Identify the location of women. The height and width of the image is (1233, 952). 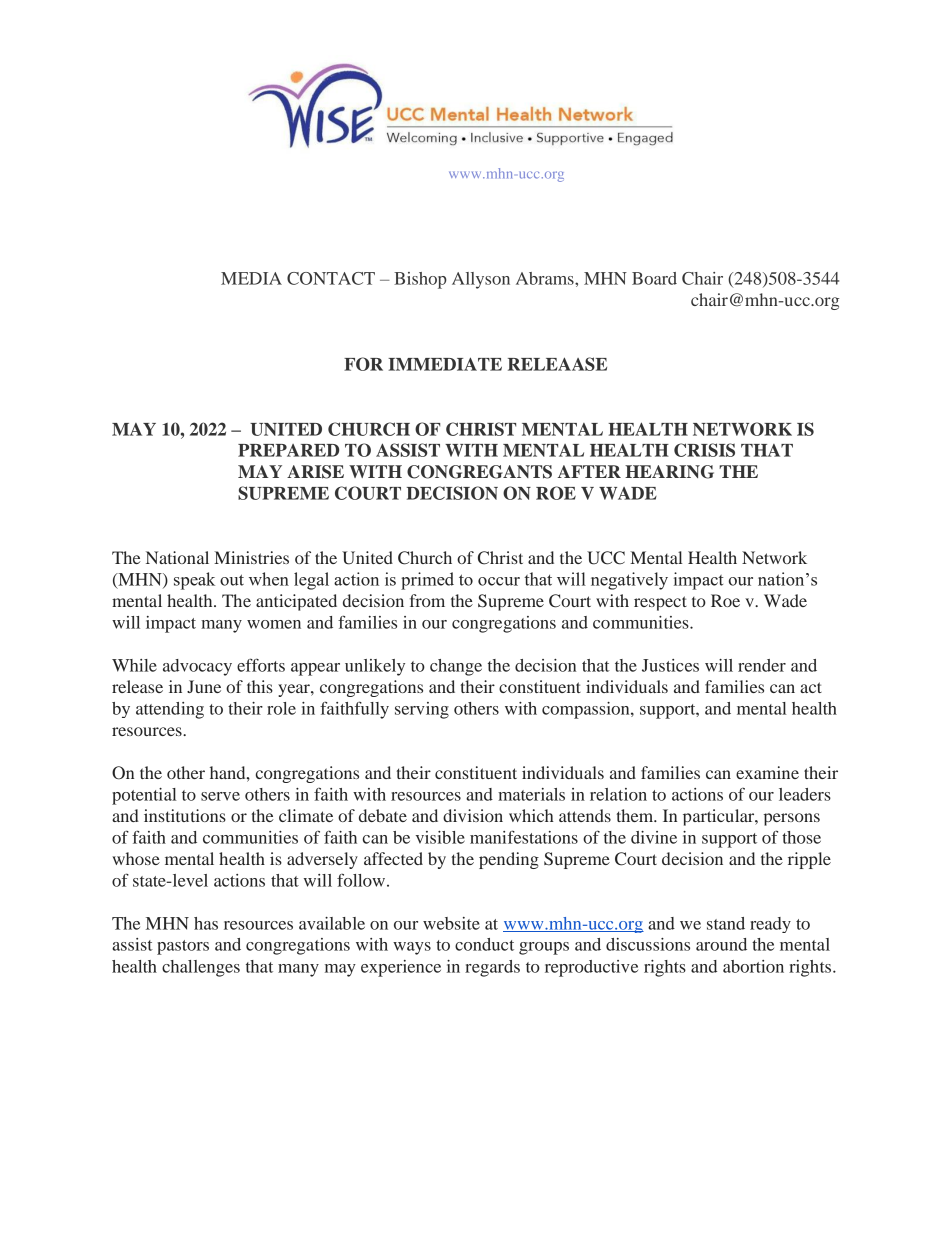
(274, 624).
